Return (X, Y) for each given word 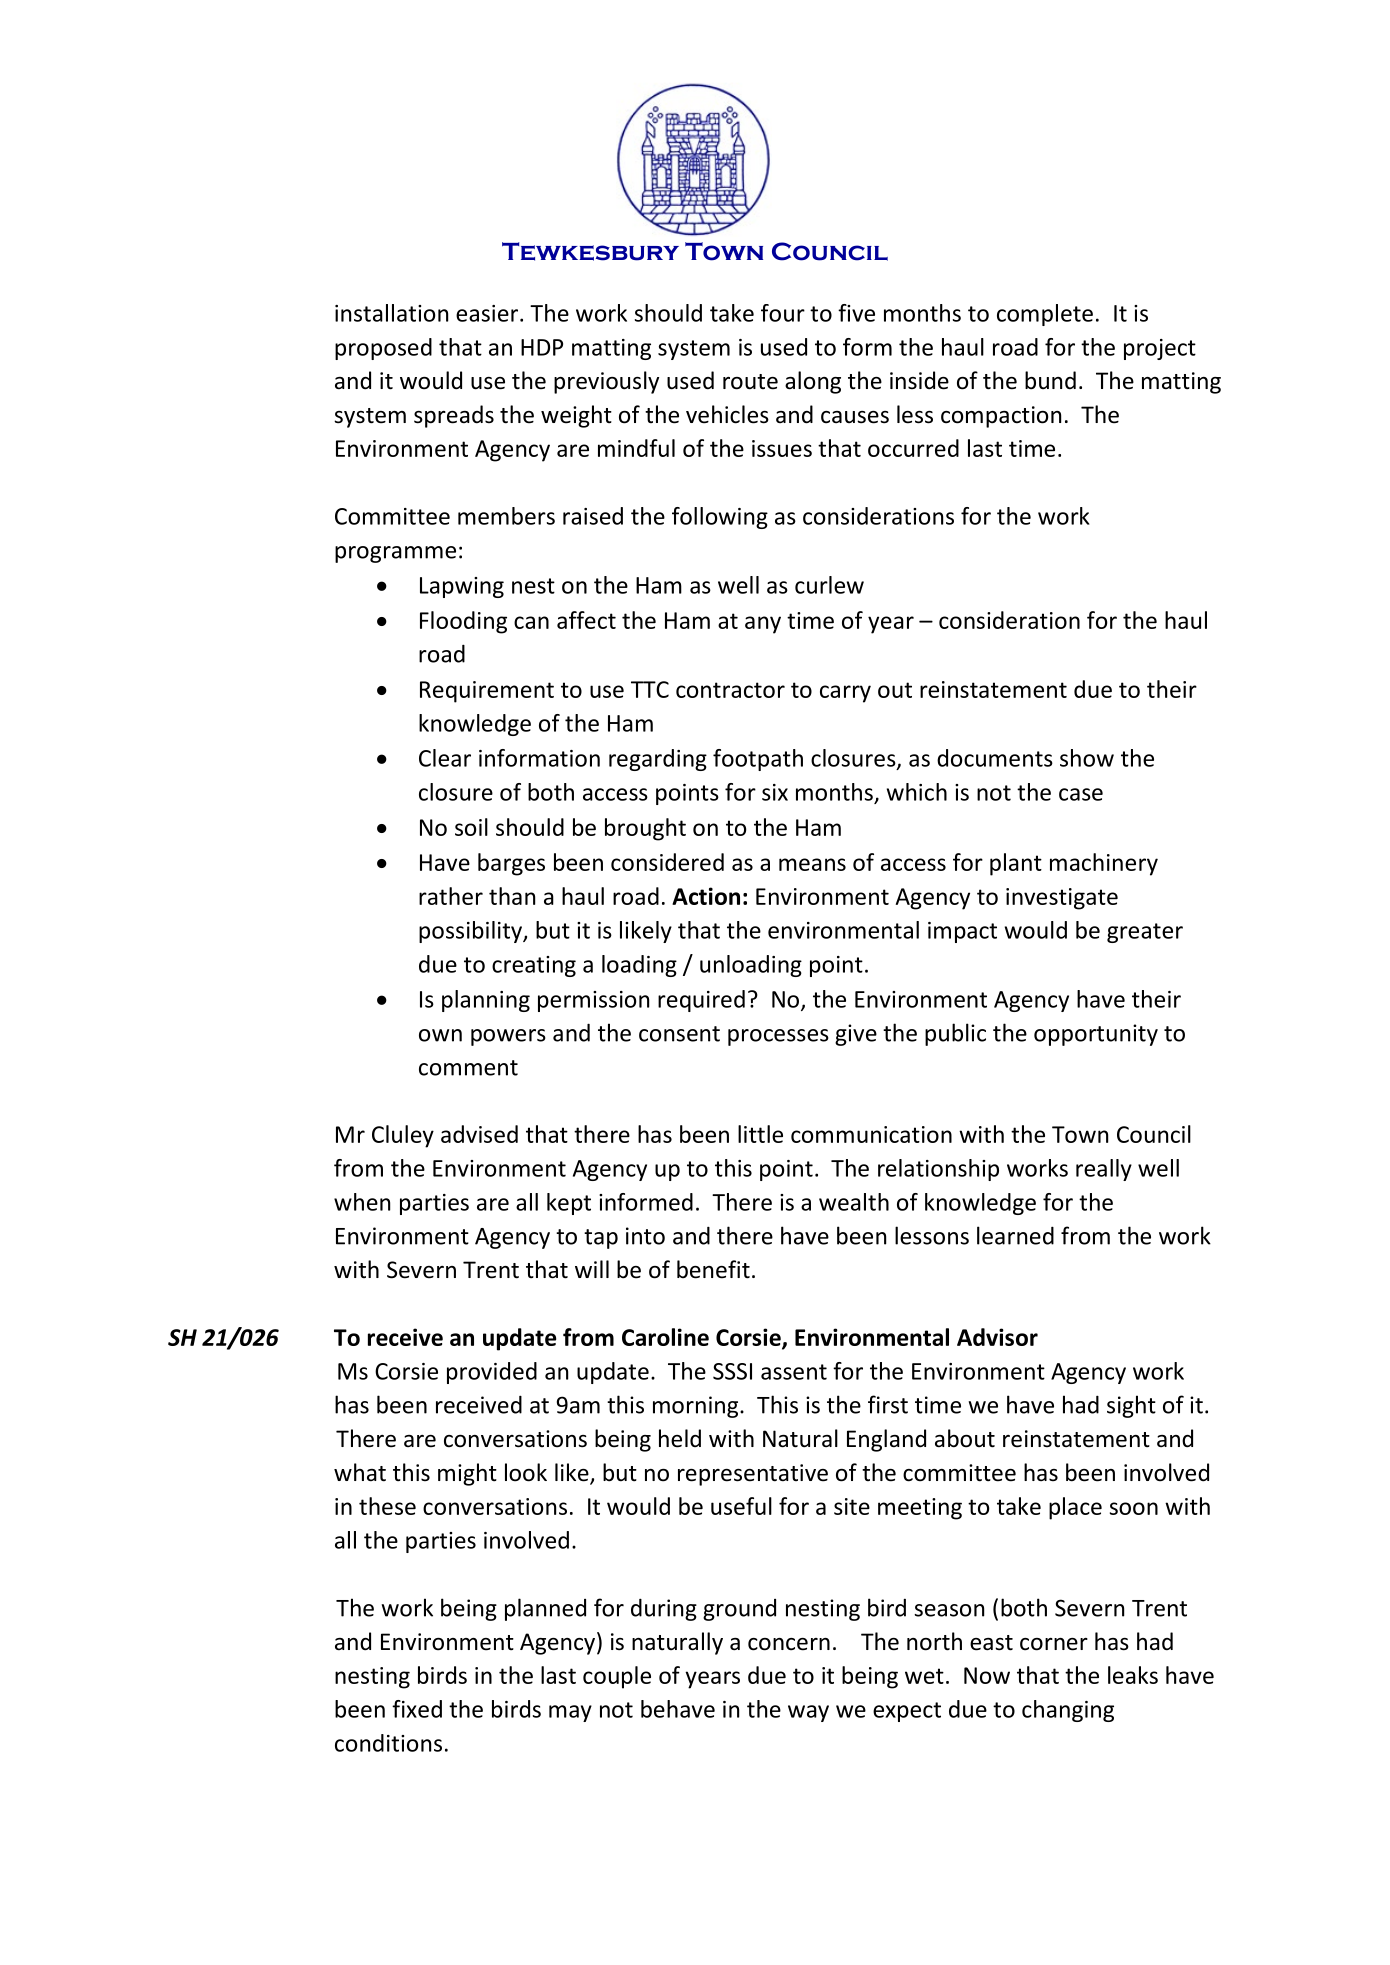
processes (778, 1037)
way (808, 1713)
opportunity (1096, 1035)
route (750, 382)
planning (486, 1001)
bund (1050, 380)
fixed (417, 1709)
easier (488, 313)
